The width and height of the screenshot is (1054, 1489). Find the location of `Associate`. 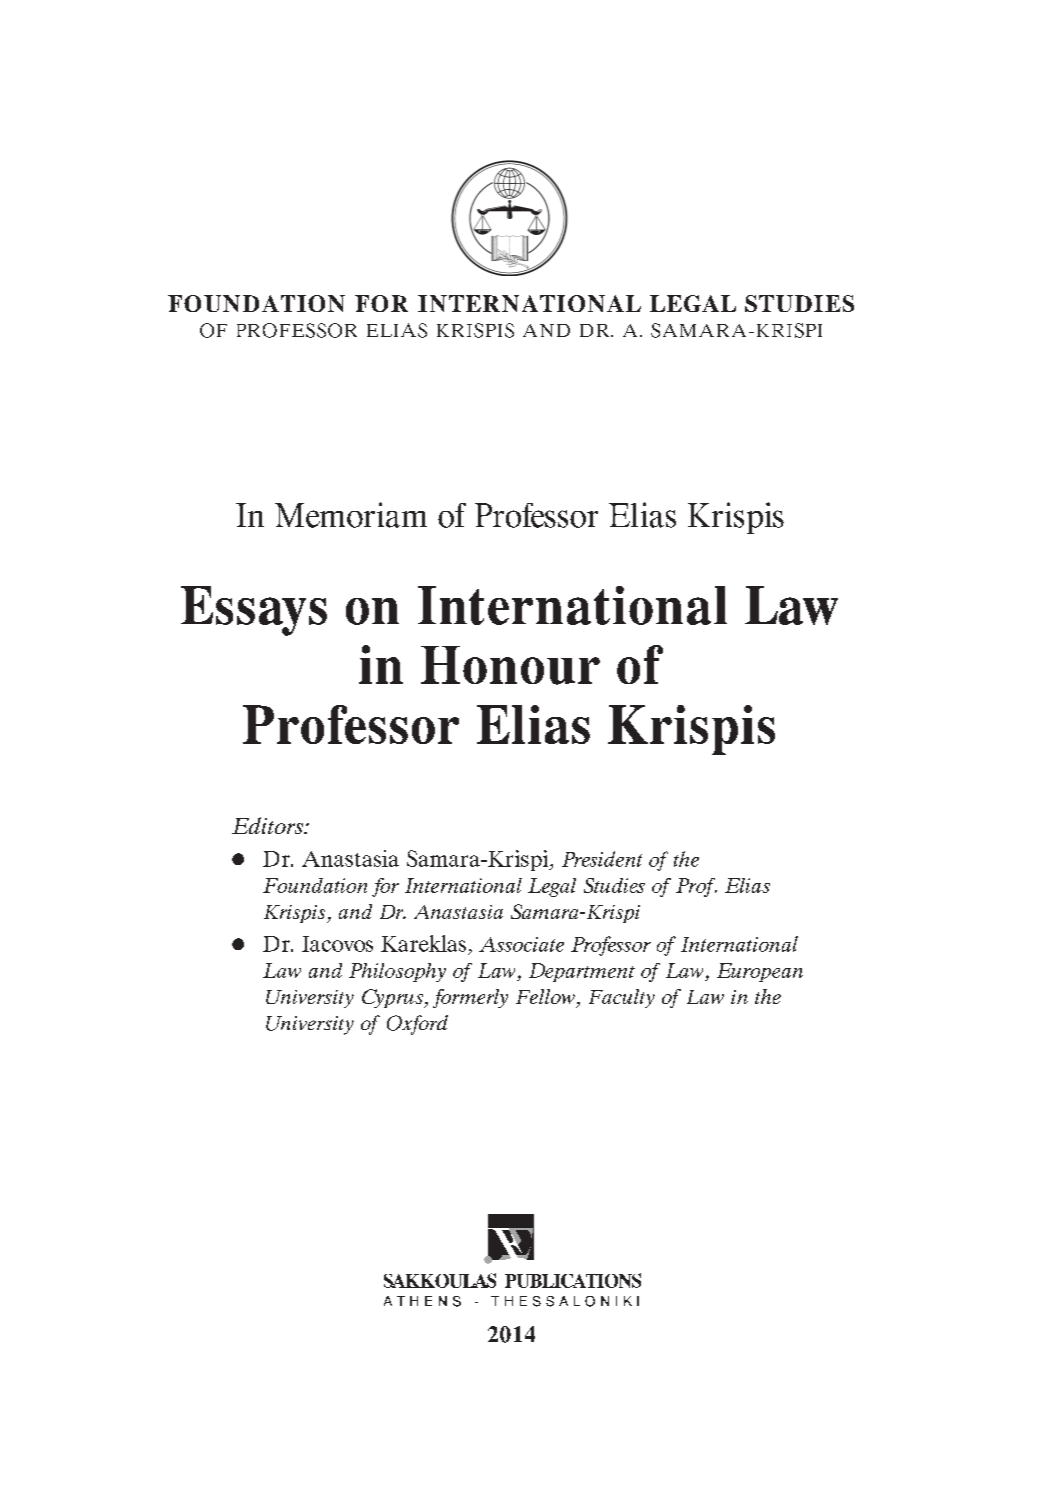

Associate is located at coordinates (521, 944).
